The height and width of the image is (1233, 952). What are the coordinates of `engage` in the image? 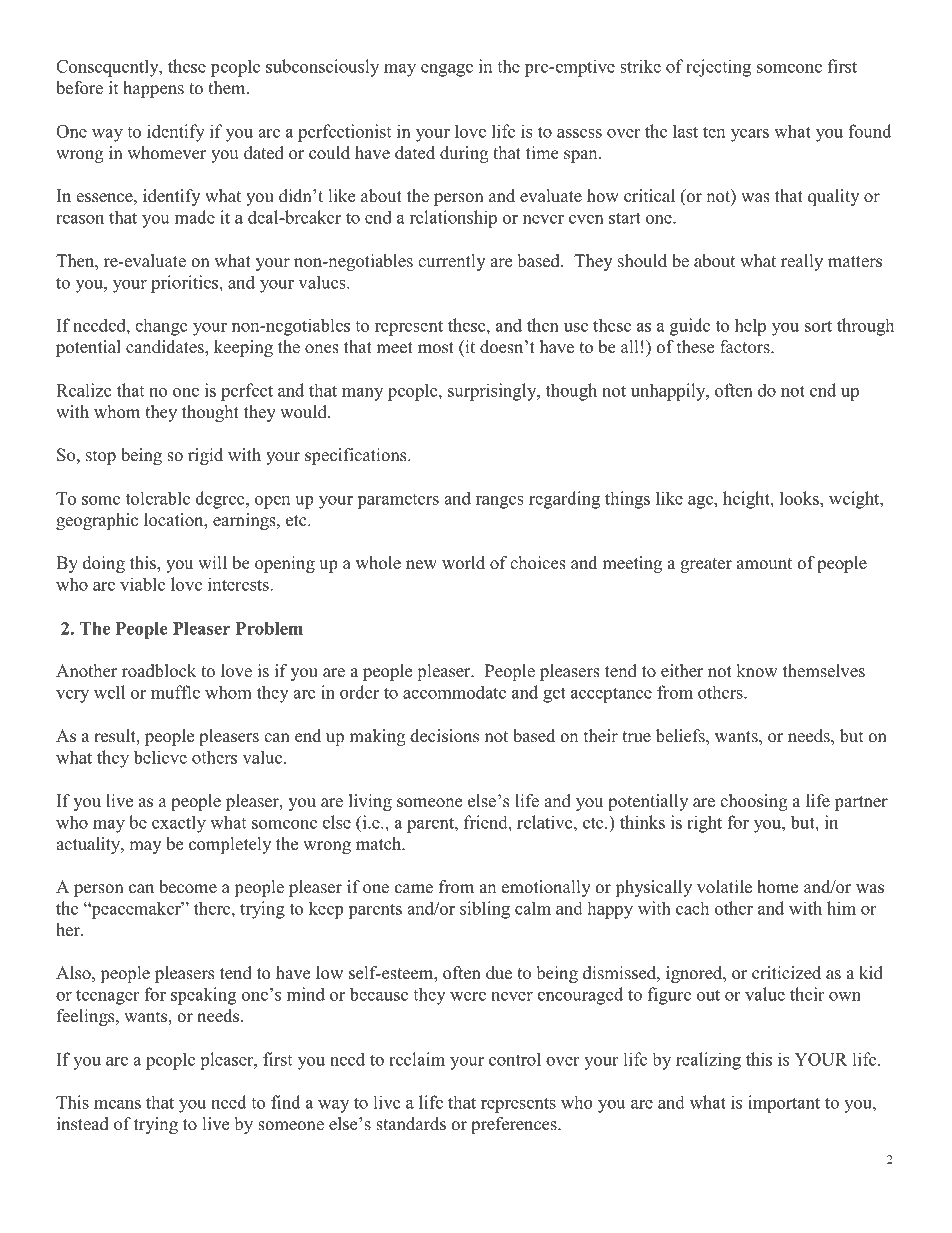 It's located at (447, 70).
